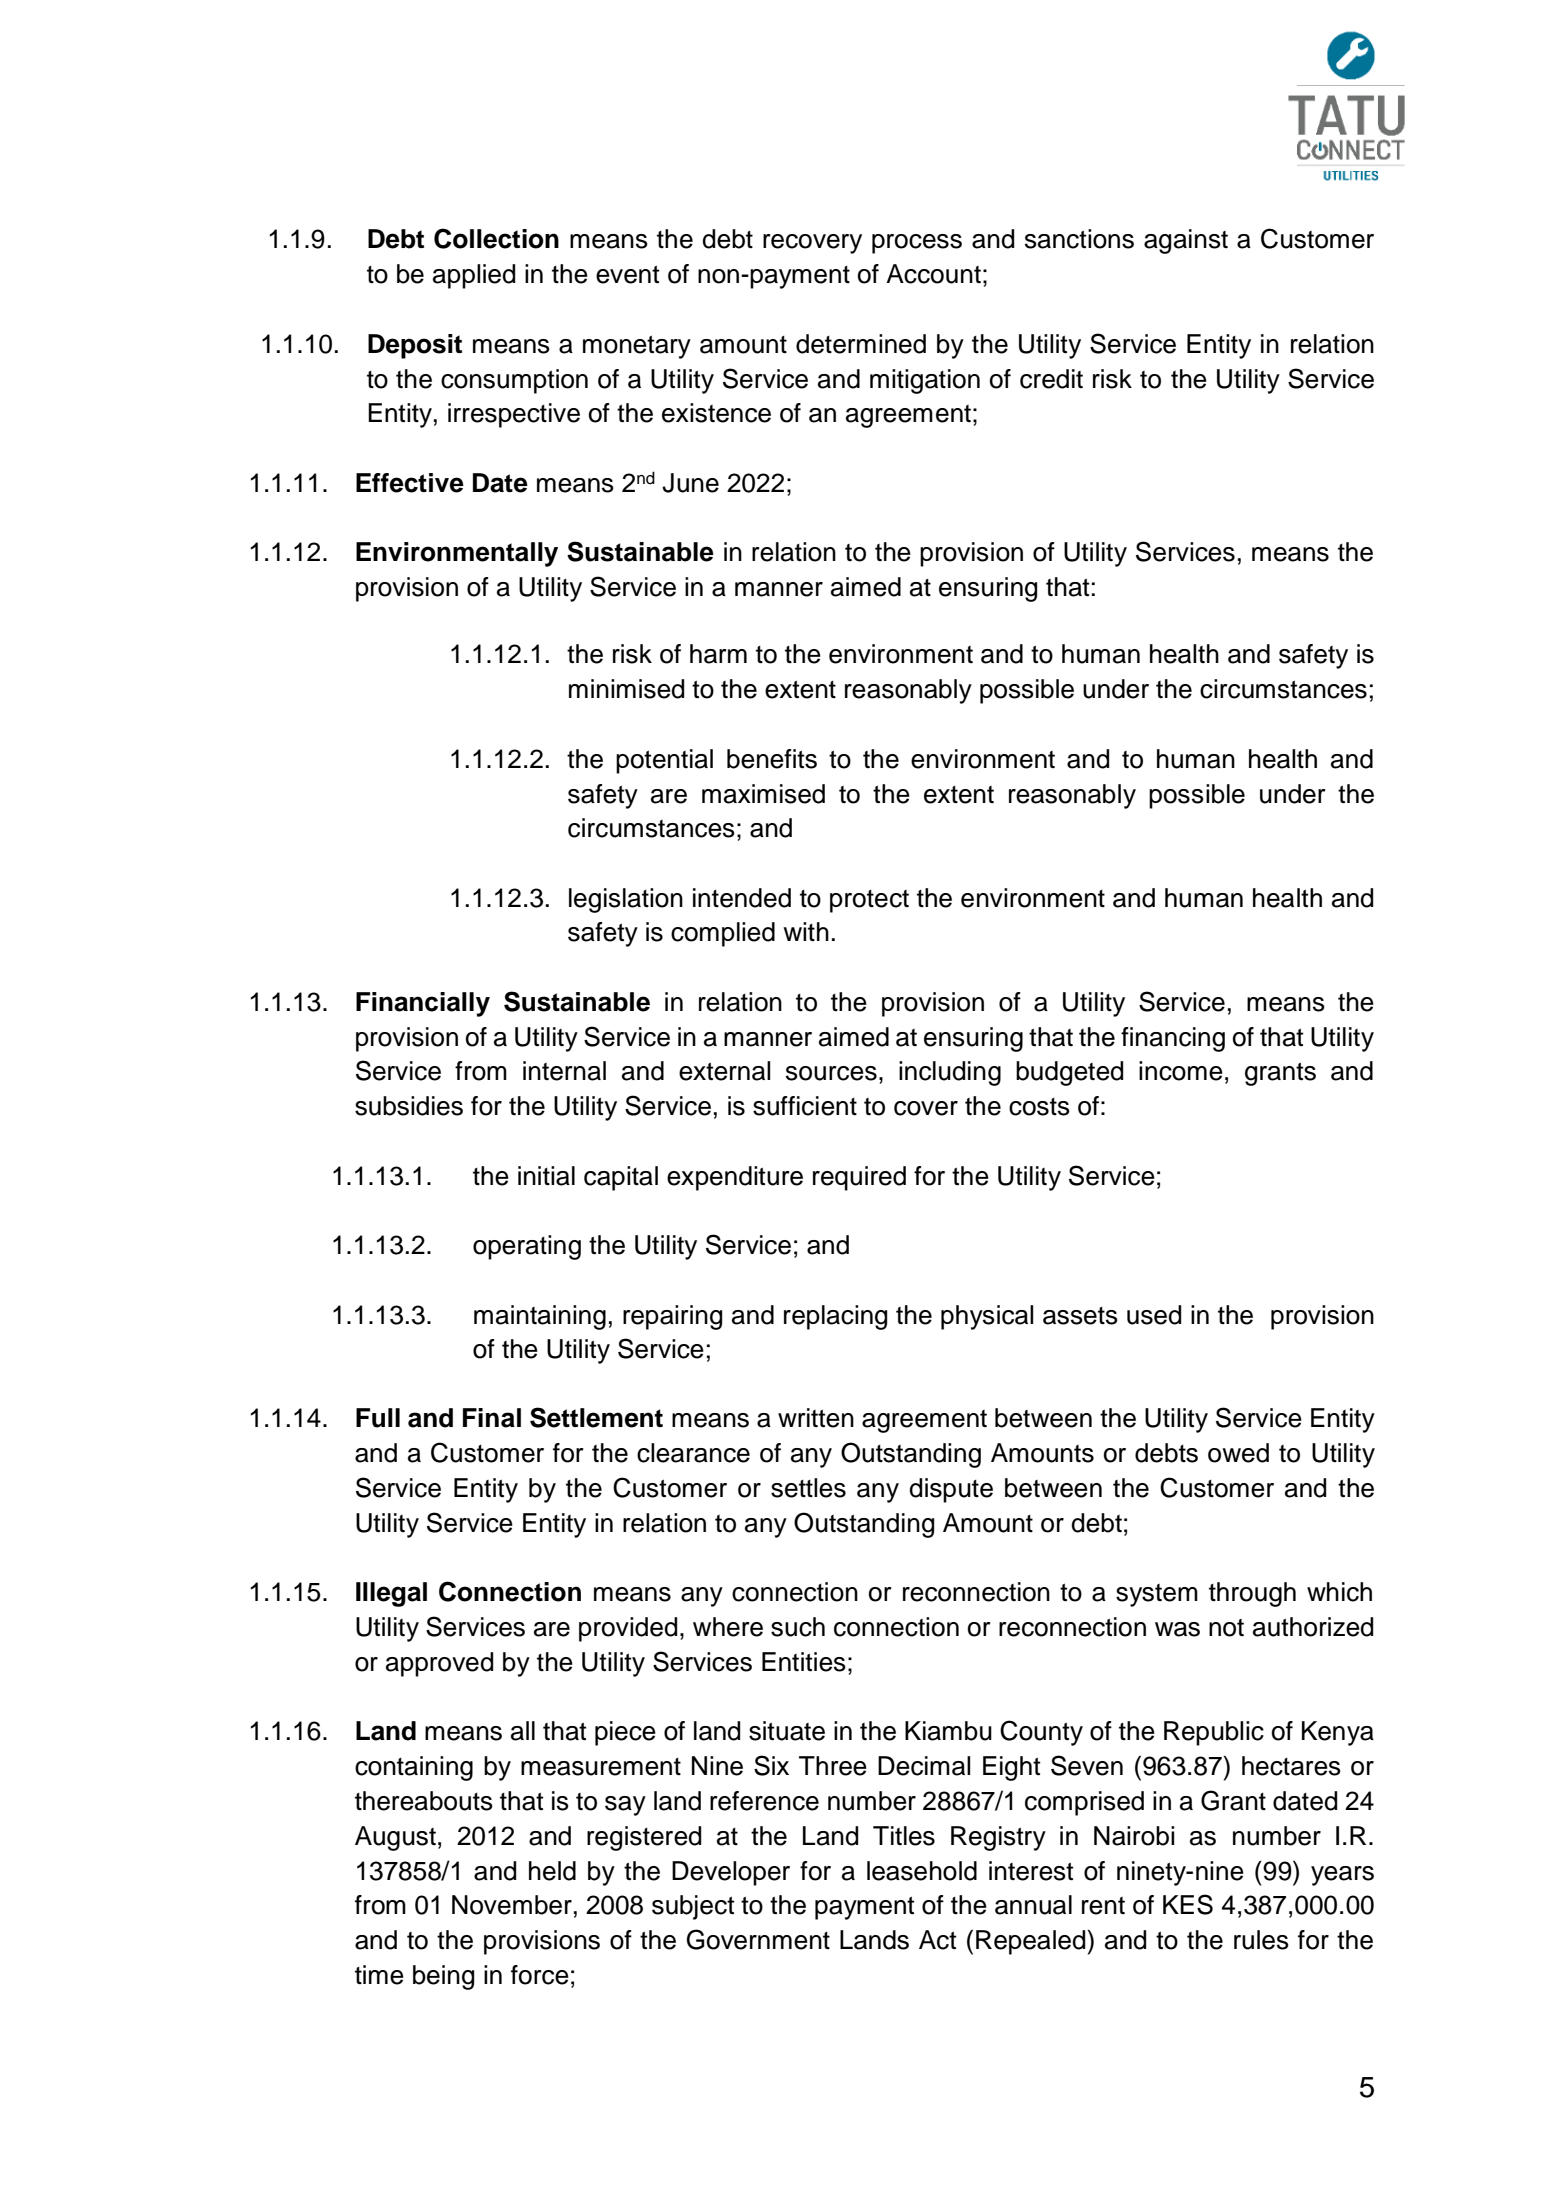 This screenshot has height=2212, width=1564. What do you see at coordinates (626, 689) in the screenshot?
I see `minimised` at bounding box center [626, 689].
